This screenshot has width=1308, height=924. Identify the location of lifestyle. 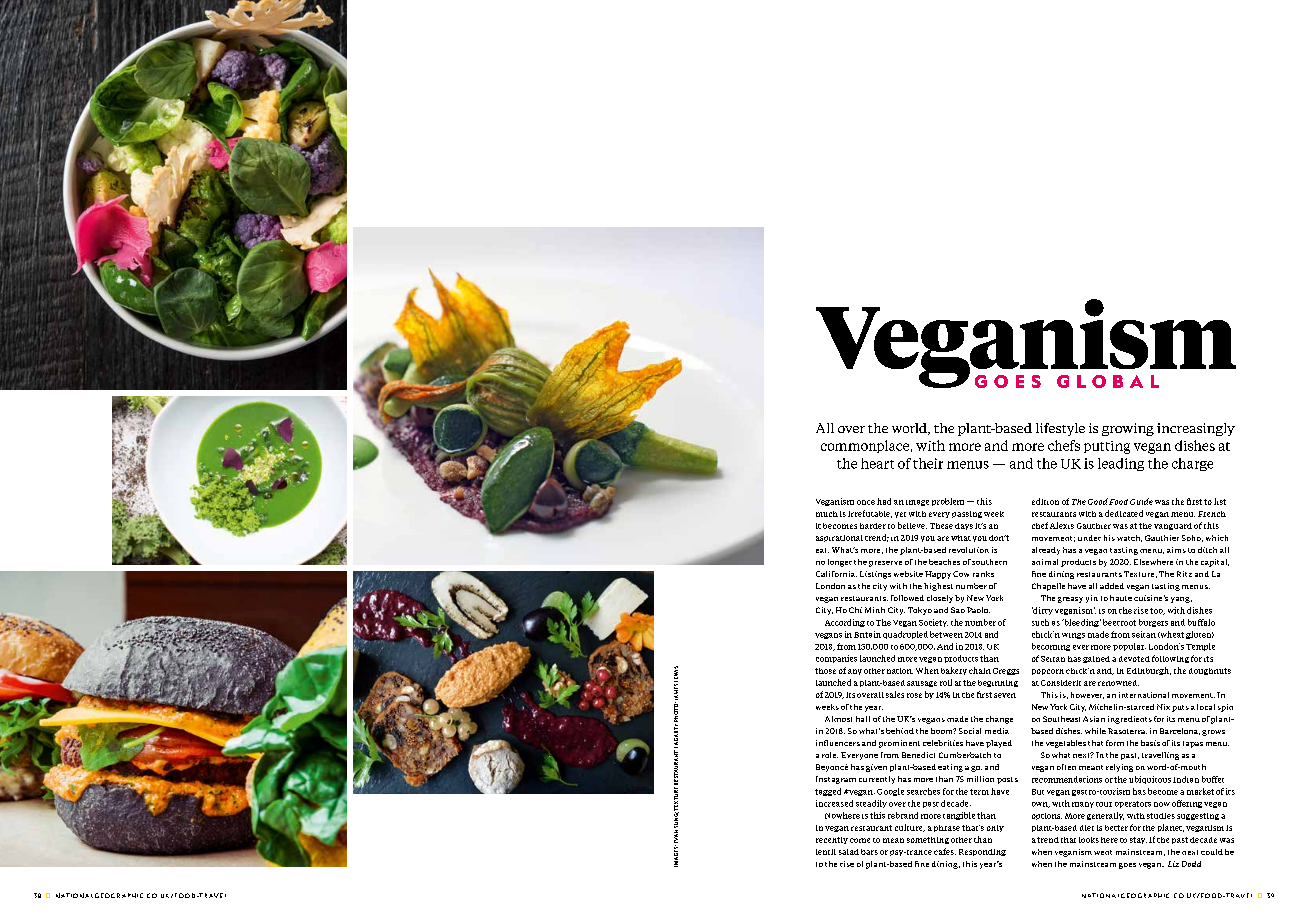
(1060, 429).
